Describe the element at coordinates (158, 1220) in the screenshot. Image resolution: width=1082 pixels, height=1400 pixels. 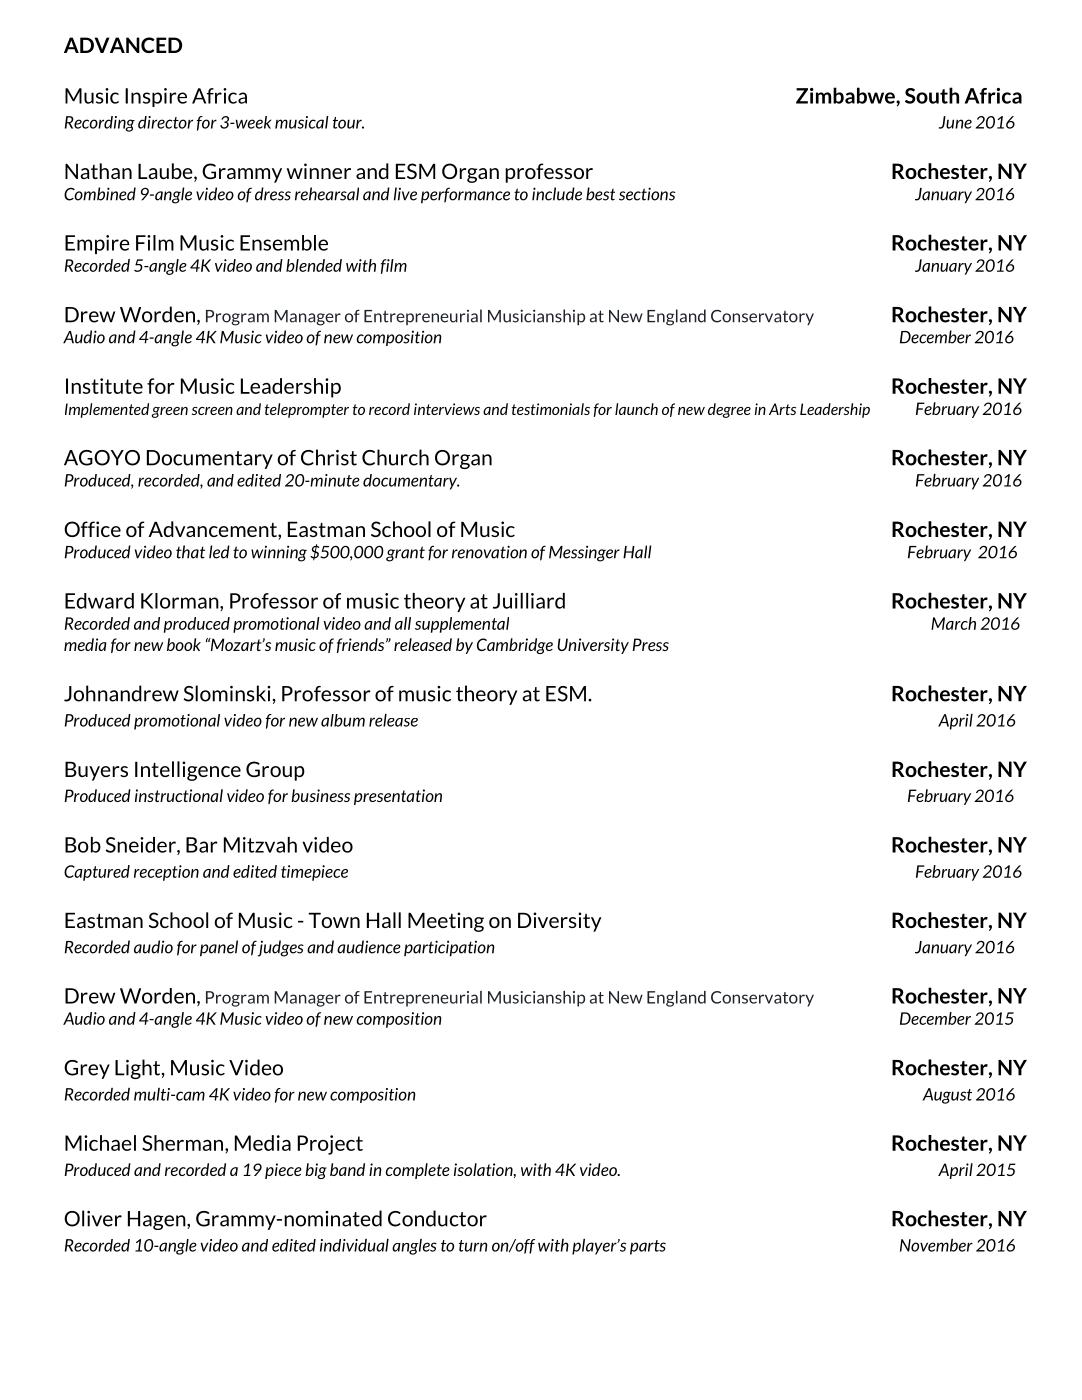
I see `Hagen` at that location.
